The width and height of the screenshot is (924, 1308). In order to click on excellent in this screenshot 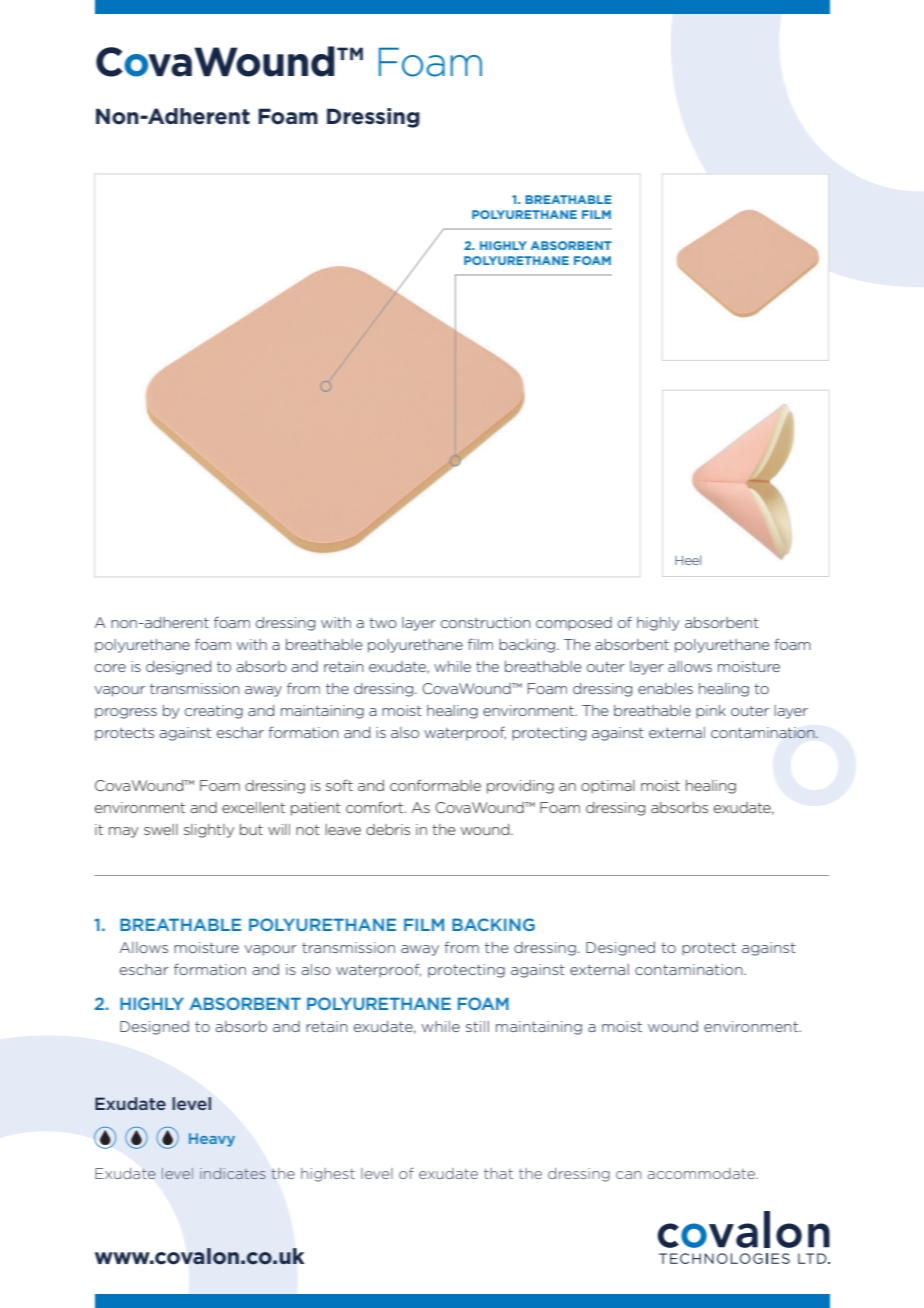, I will do `click(253, 807)`.
